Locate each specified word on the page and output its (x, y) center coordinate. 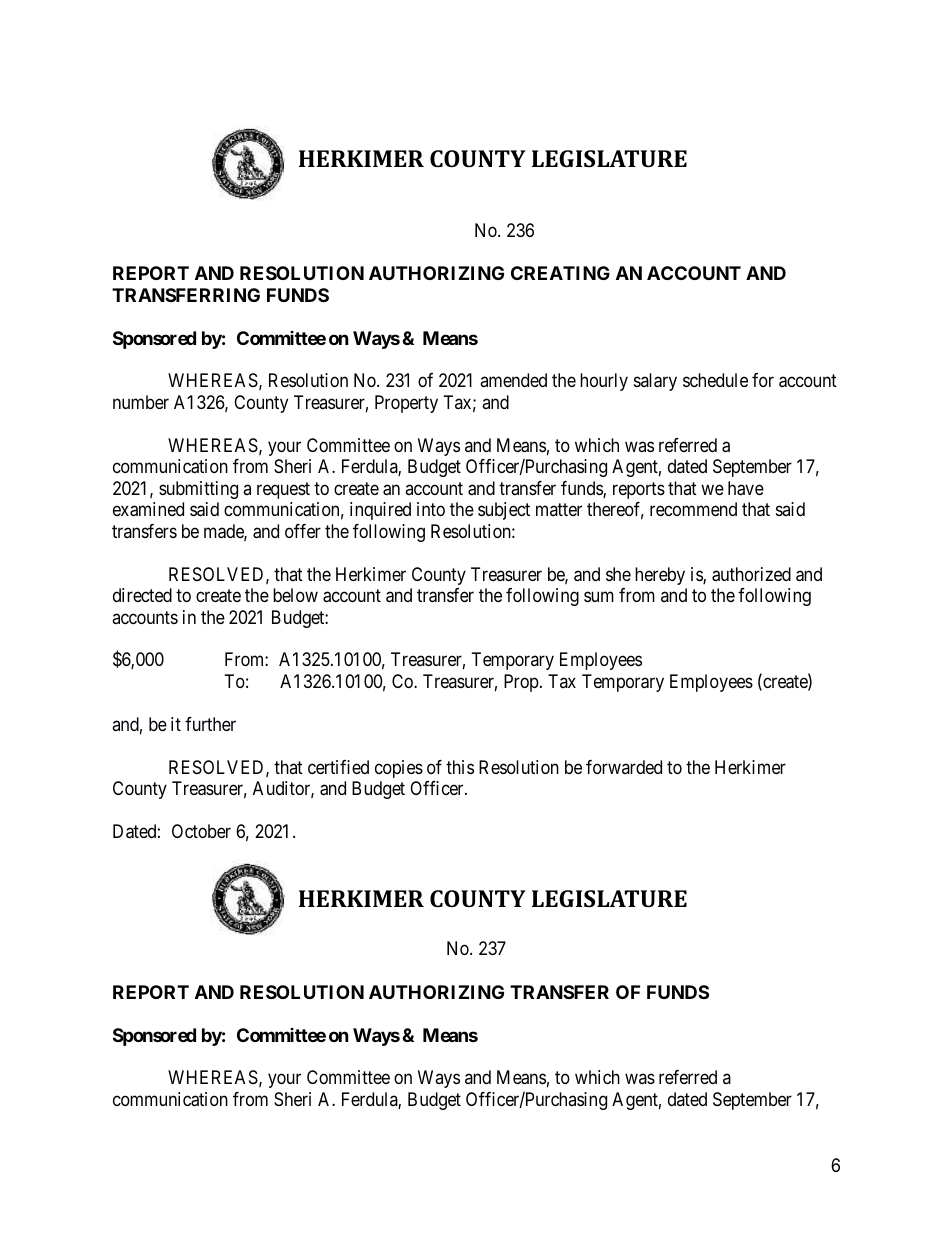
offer (303, 531)
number (141, 402)
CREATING (560, 273)
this (460, 767)
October (201, 831)
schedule (715, 380)
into (431, 509)
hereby (660, 576)
